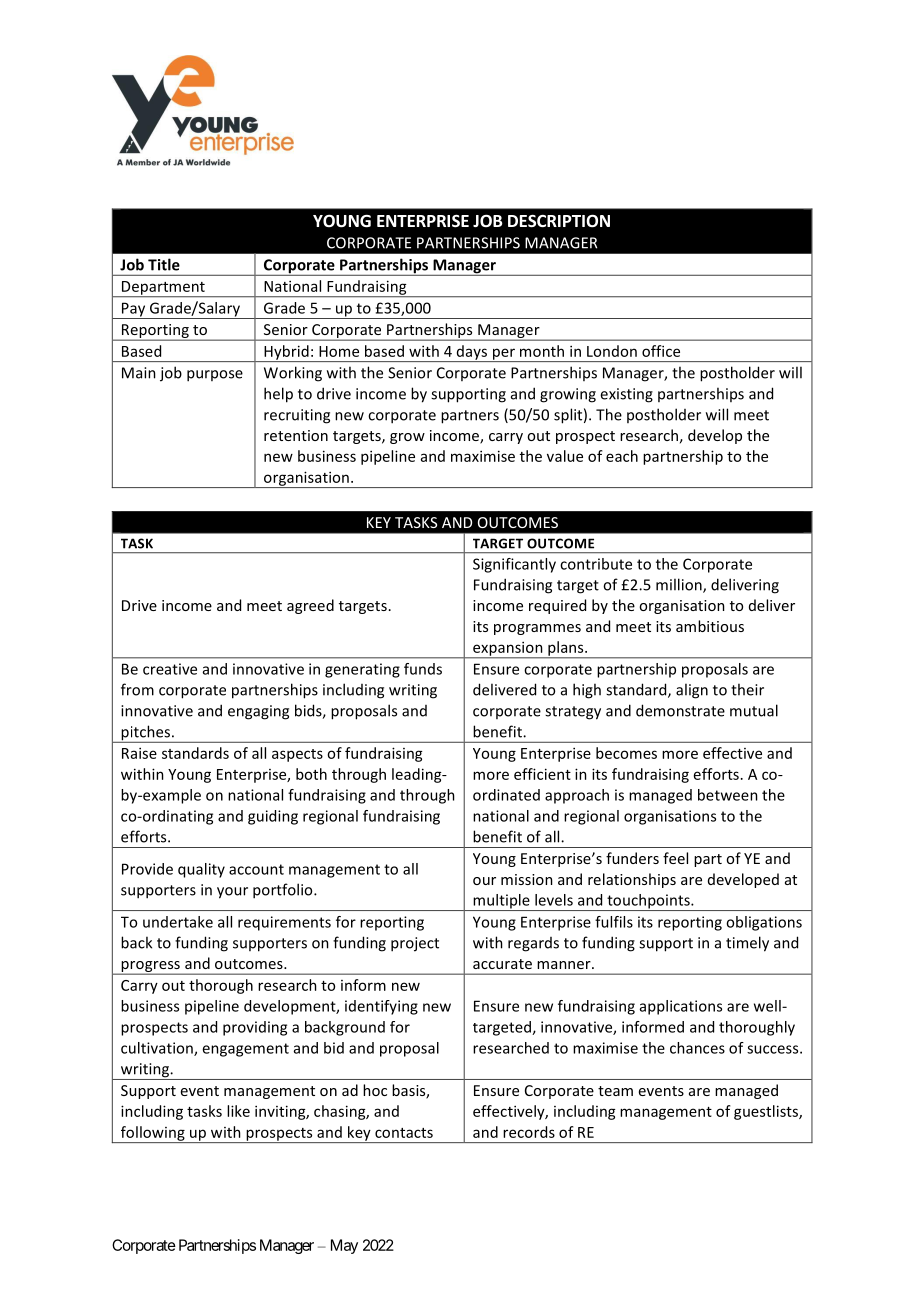 This image has height=1309, width=924. Describe the element at coordinates (232, 893) in the image. I see `your` at that location.
